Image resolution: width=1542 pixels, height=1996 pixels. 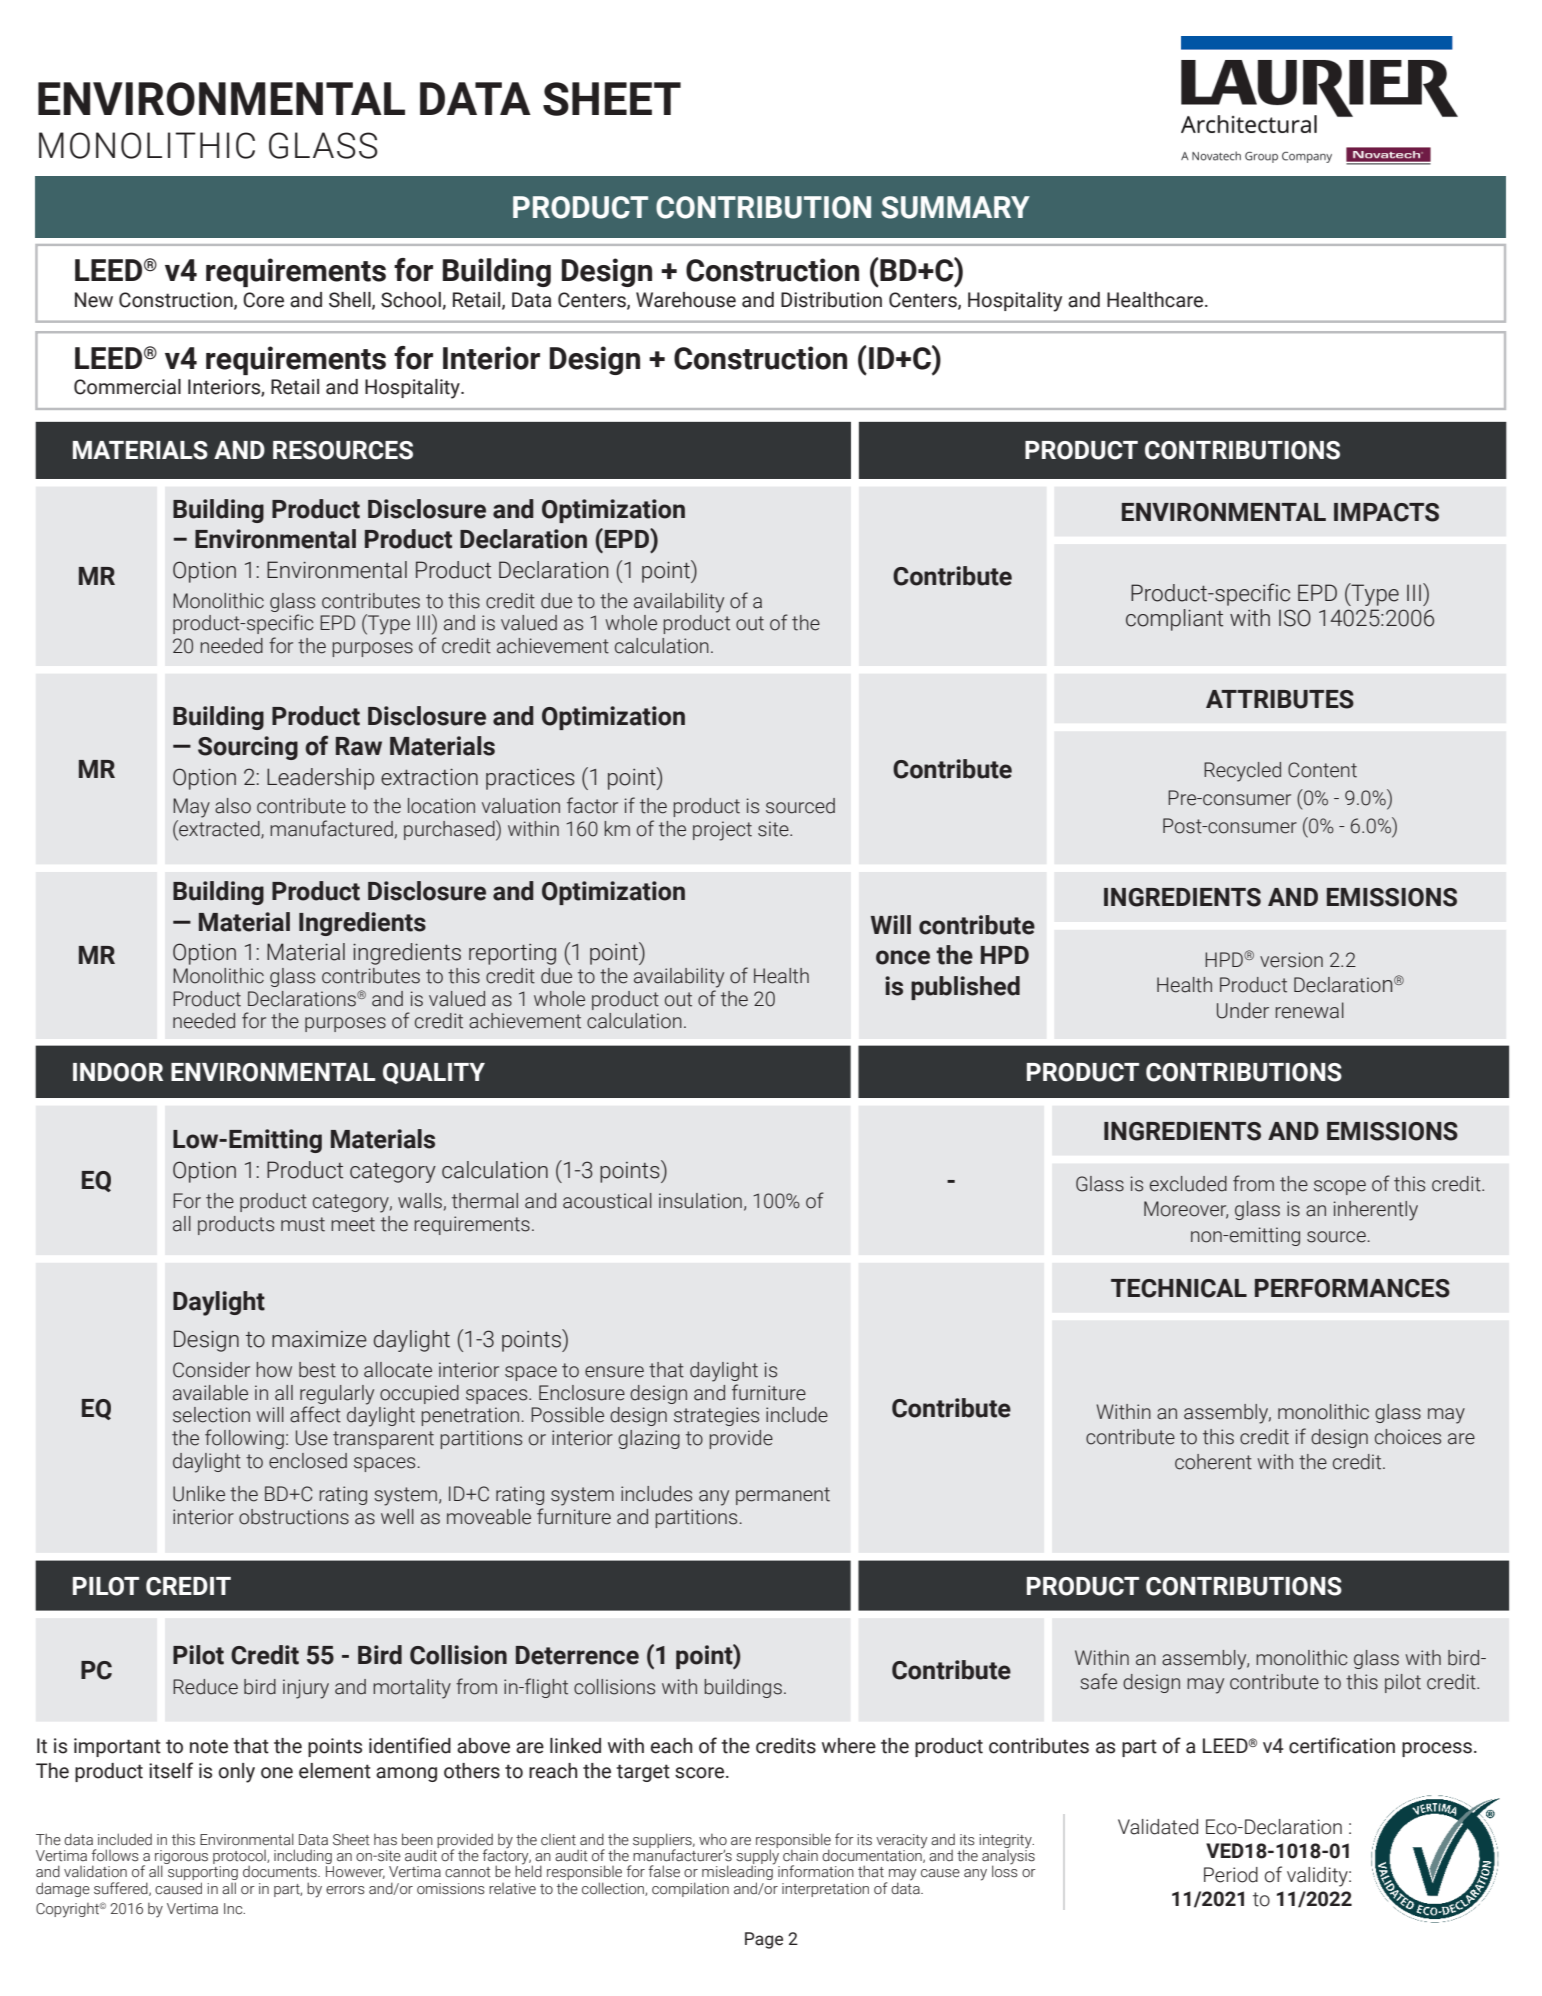 What do you see at coordinates (955, 207) in the page?
I see `SUMMARY` at bounding box center [955, 207].
